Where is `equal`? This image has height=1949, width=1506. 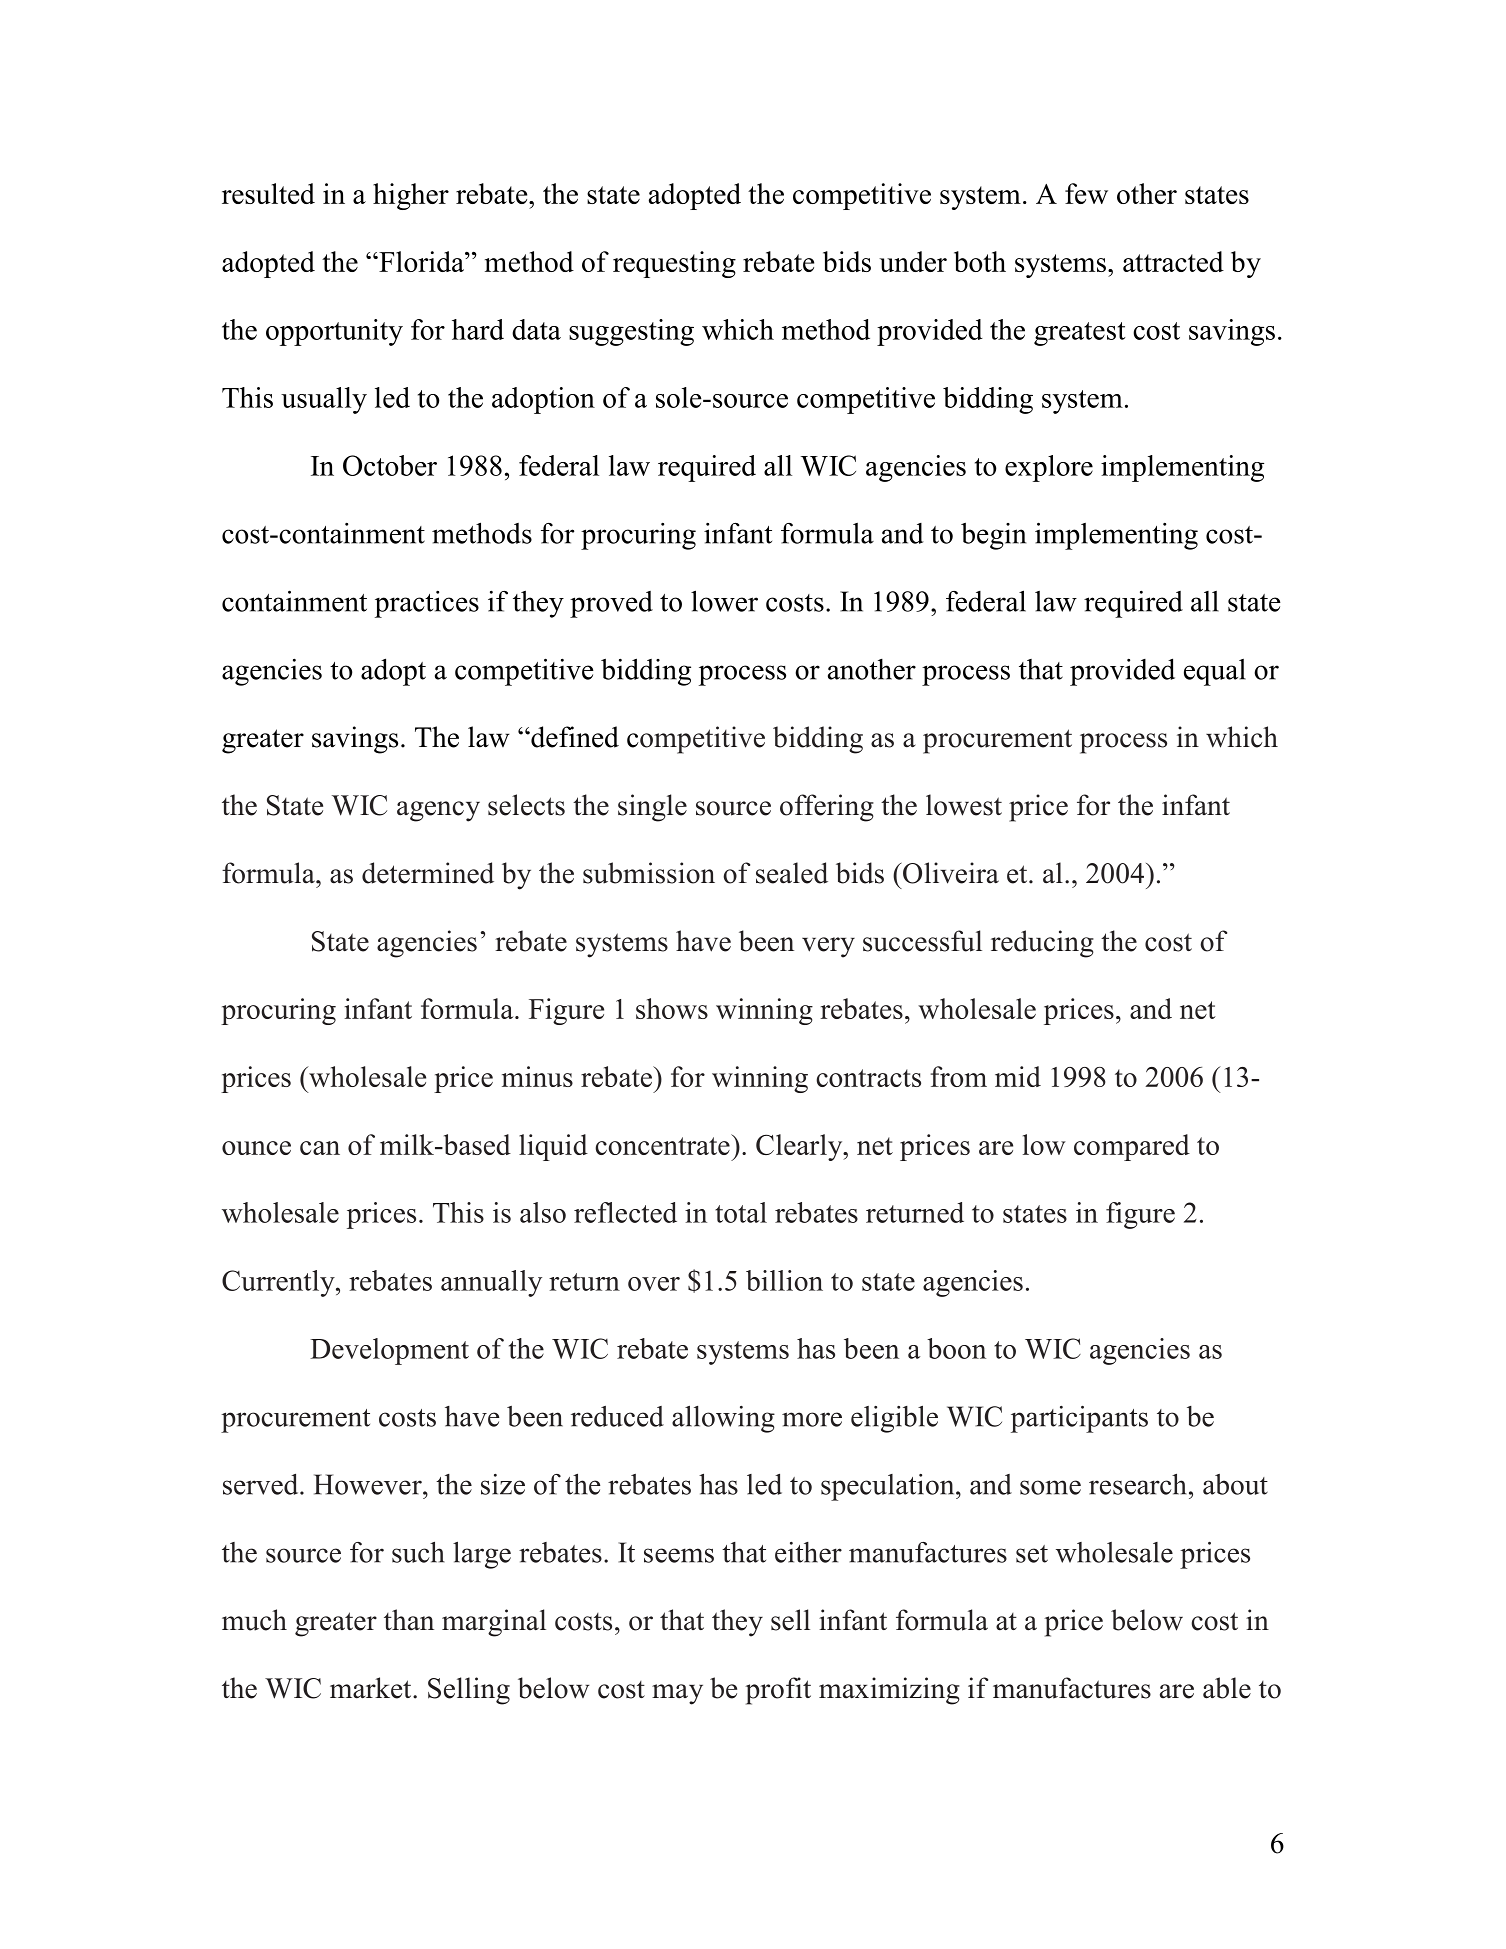
equal is located at coordinates (1215, 672).
